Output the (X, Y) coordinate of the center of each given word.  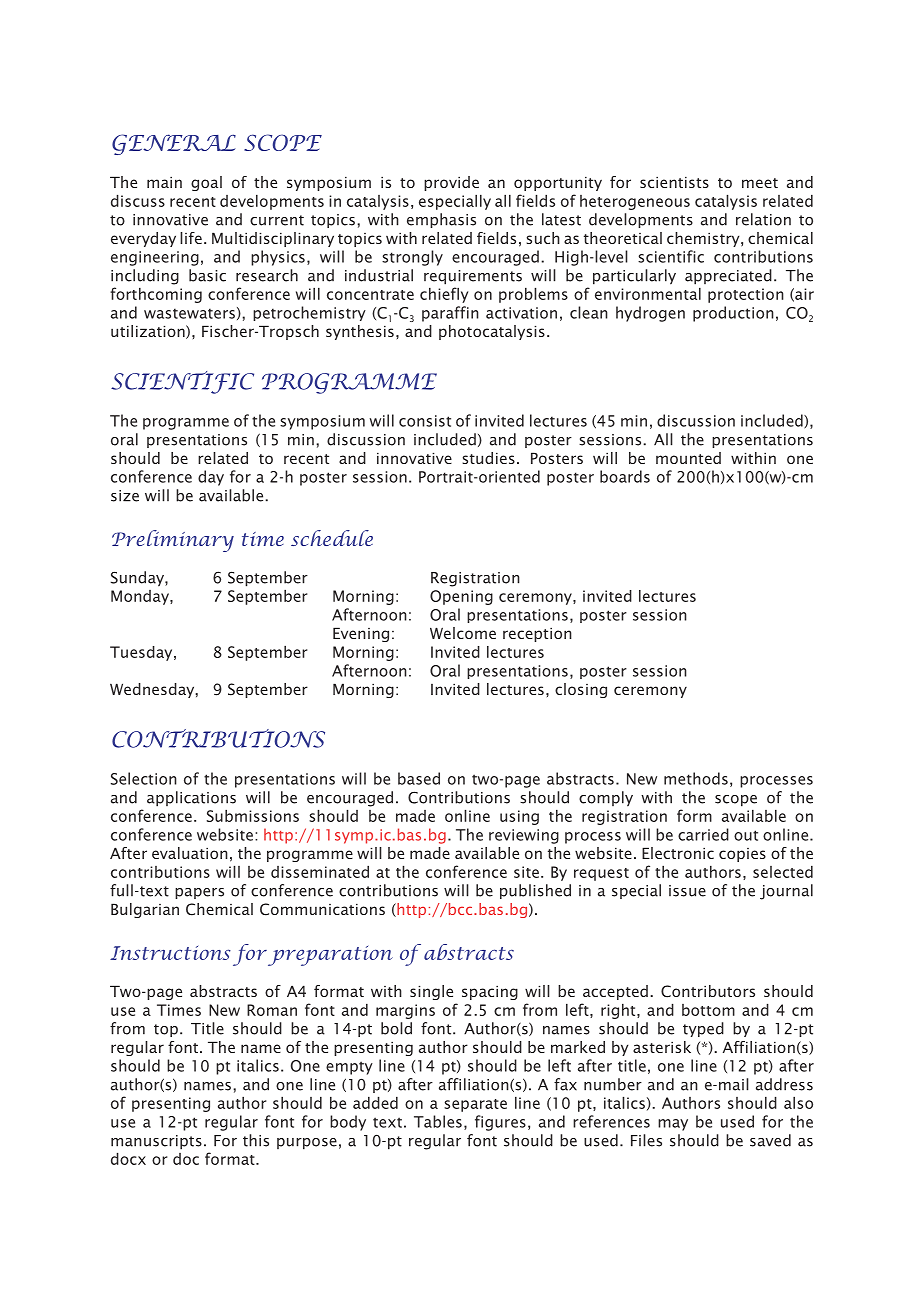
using (519, 817)
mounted (688, 458)
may (673, 1125)
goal (206, 183)
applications (191, 799)
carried (703, 834)
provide (451, 183)
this (256, 1140)
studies (488, 458)
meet (760, 183)
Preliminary (173, 541)
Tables (438, 1121)
